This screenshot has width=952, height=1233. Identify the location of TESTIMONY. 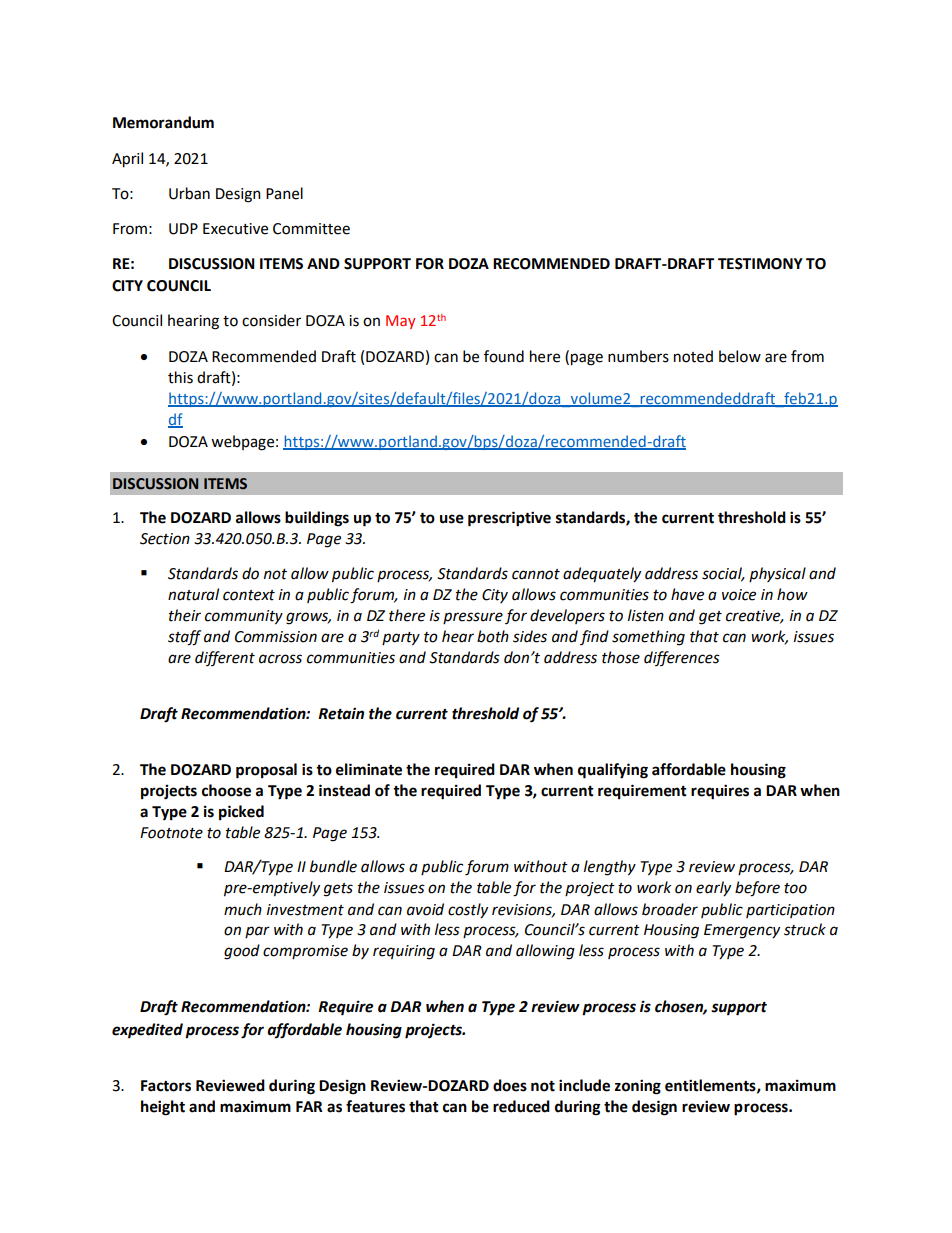
(760, 264).
